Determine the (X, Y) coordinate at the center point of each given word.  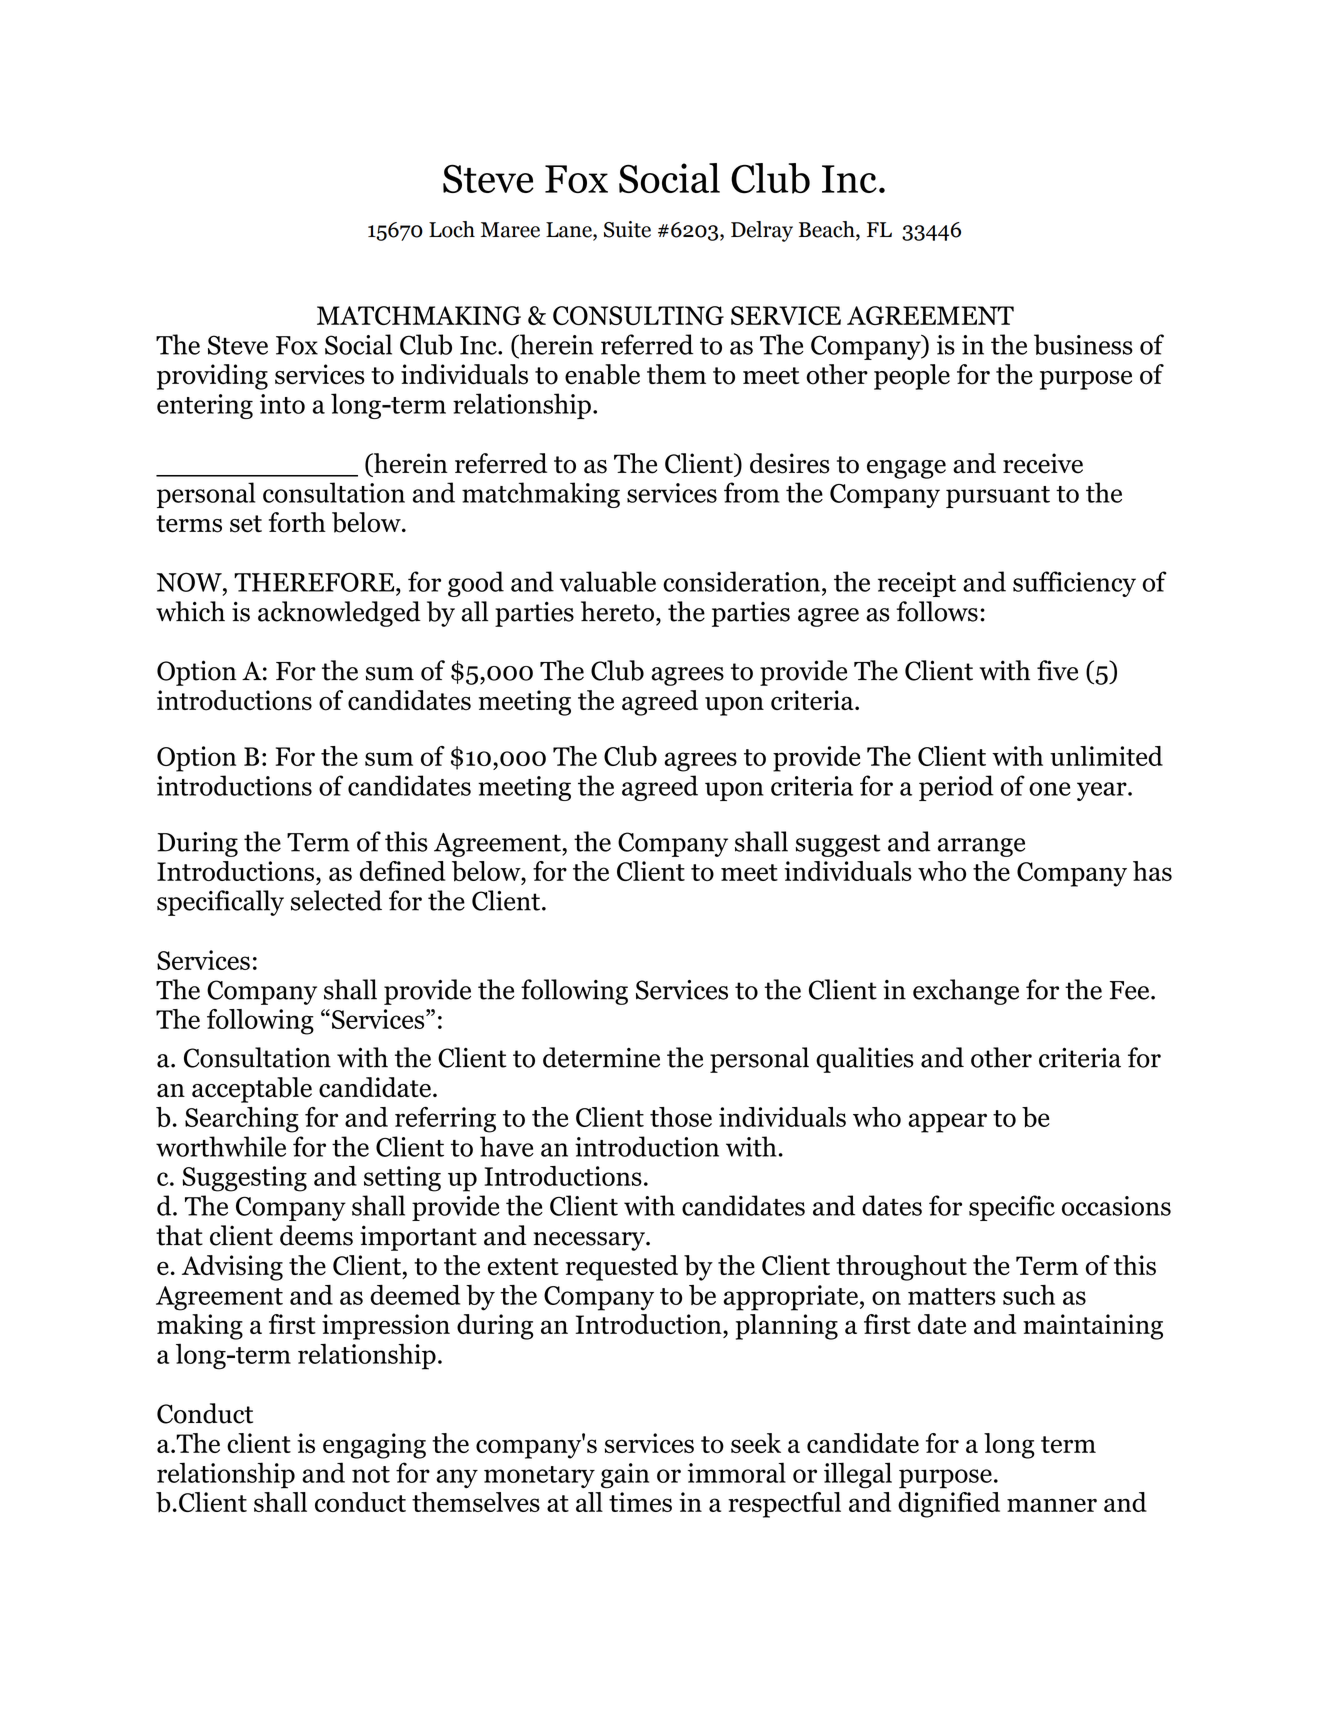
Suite (627, 229)
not (371, 1474)
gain (625, 1476)
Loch (452, 229)
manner (1052, 1505)
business (1083, 344)
